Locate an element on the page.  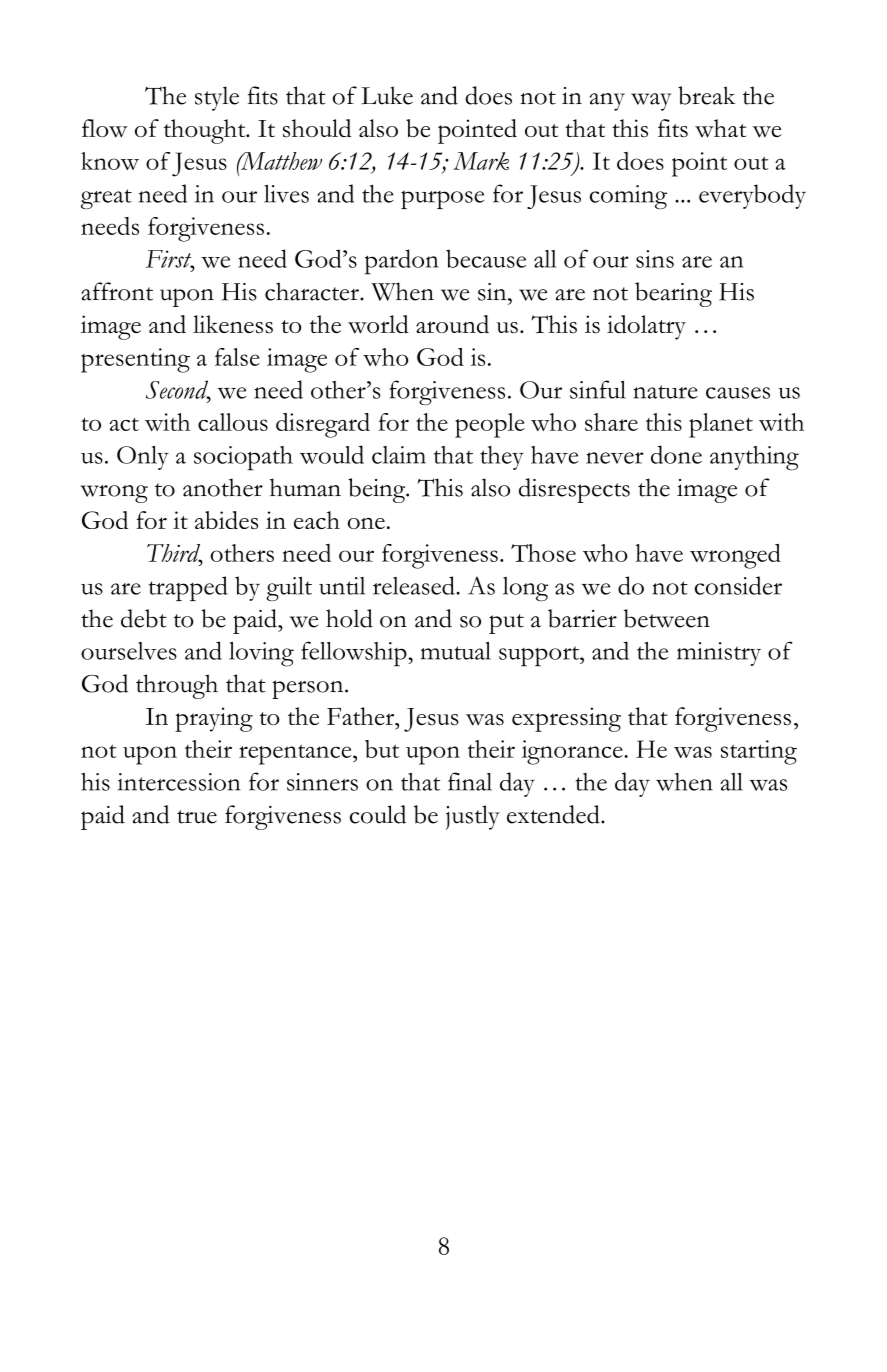
Luke is located at coordinates (387, 95).
